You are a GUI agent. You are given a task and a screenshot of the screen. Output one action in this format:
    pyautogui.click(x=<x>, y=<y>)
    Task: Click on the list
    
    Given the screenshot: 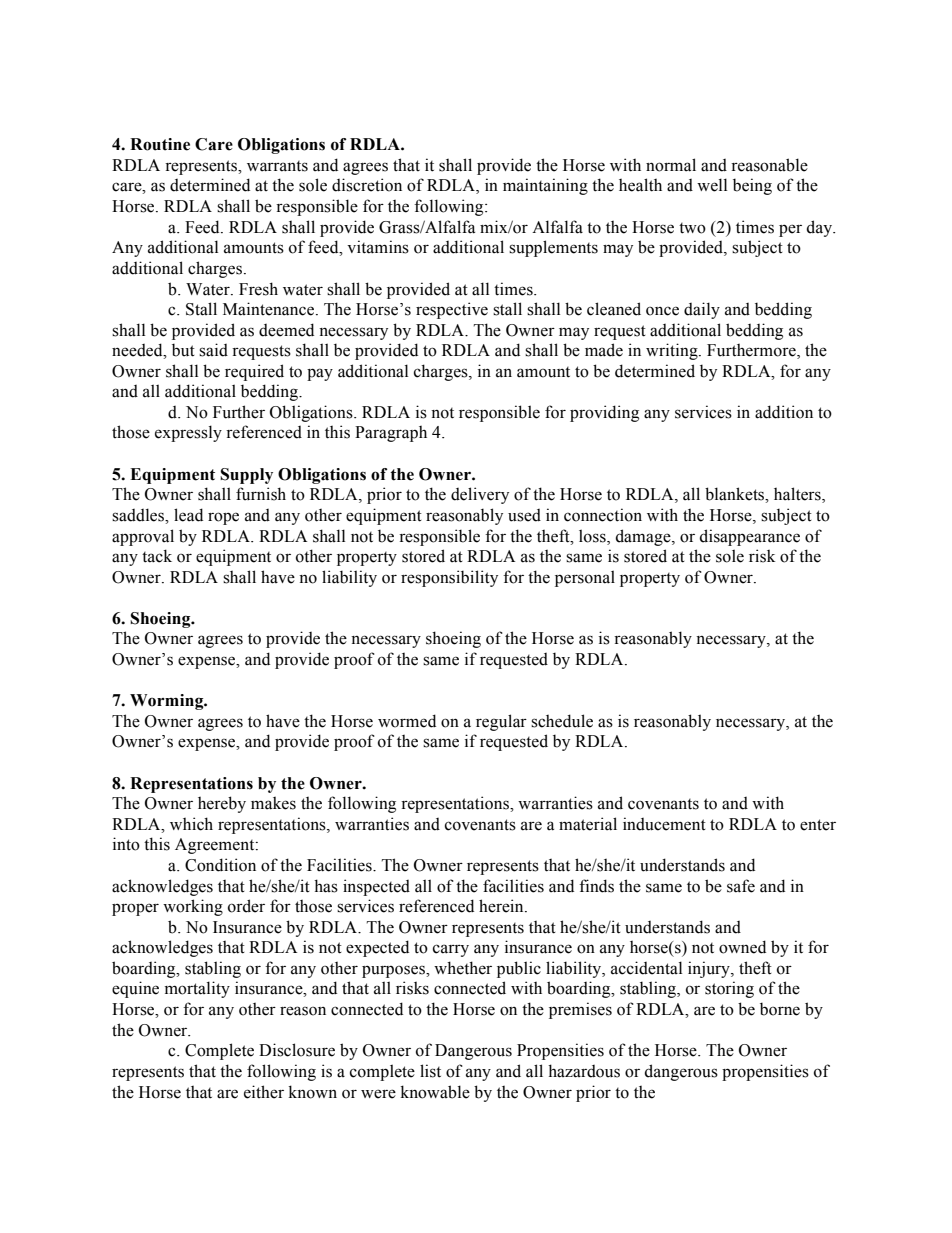 What is the action you would take?
    pyautogui.click(x=430, y=1071)
